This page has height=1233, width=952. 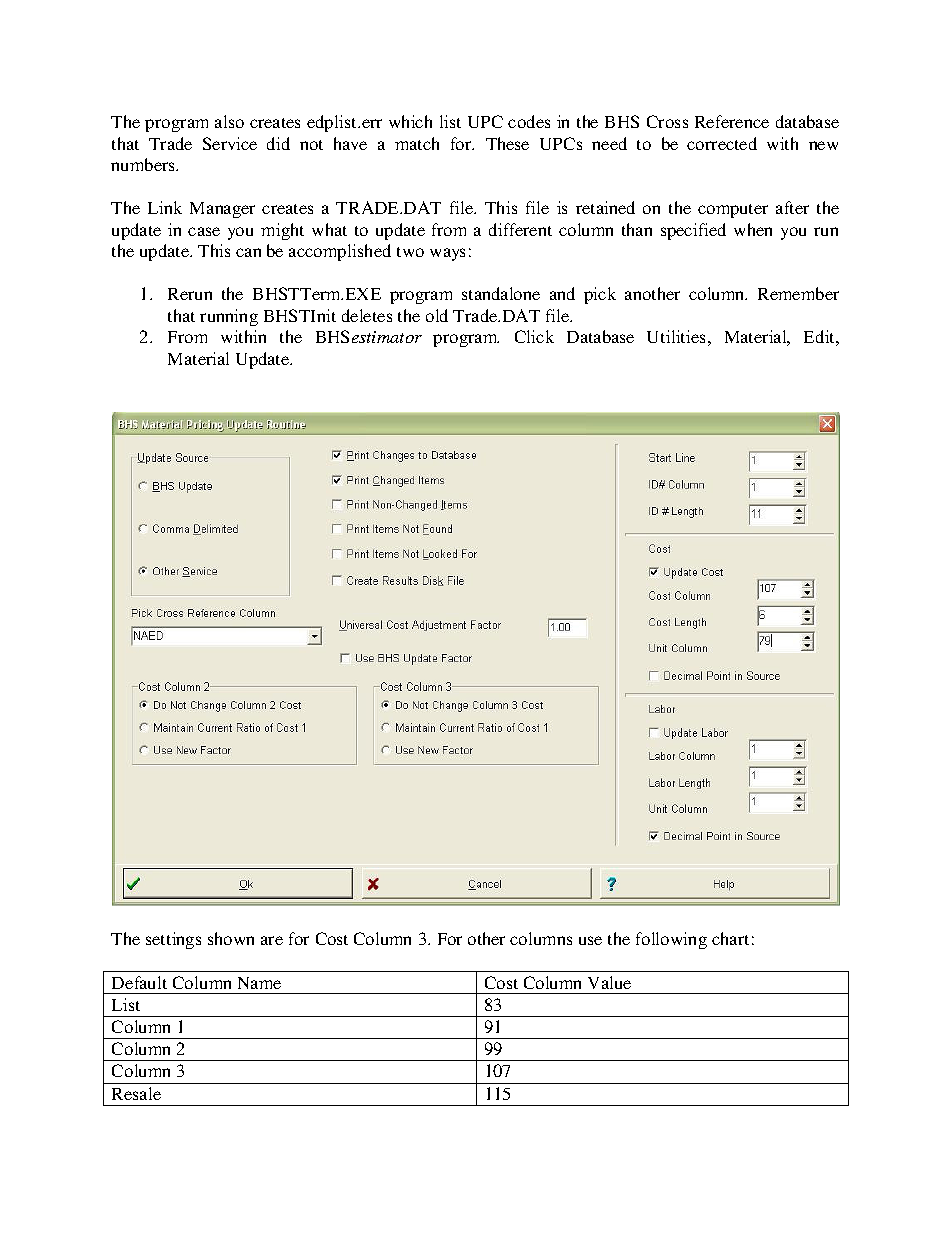 What do you see at coordinates (722, 143) in the page?
I see `corrected` at bounding box center [722, 143].
